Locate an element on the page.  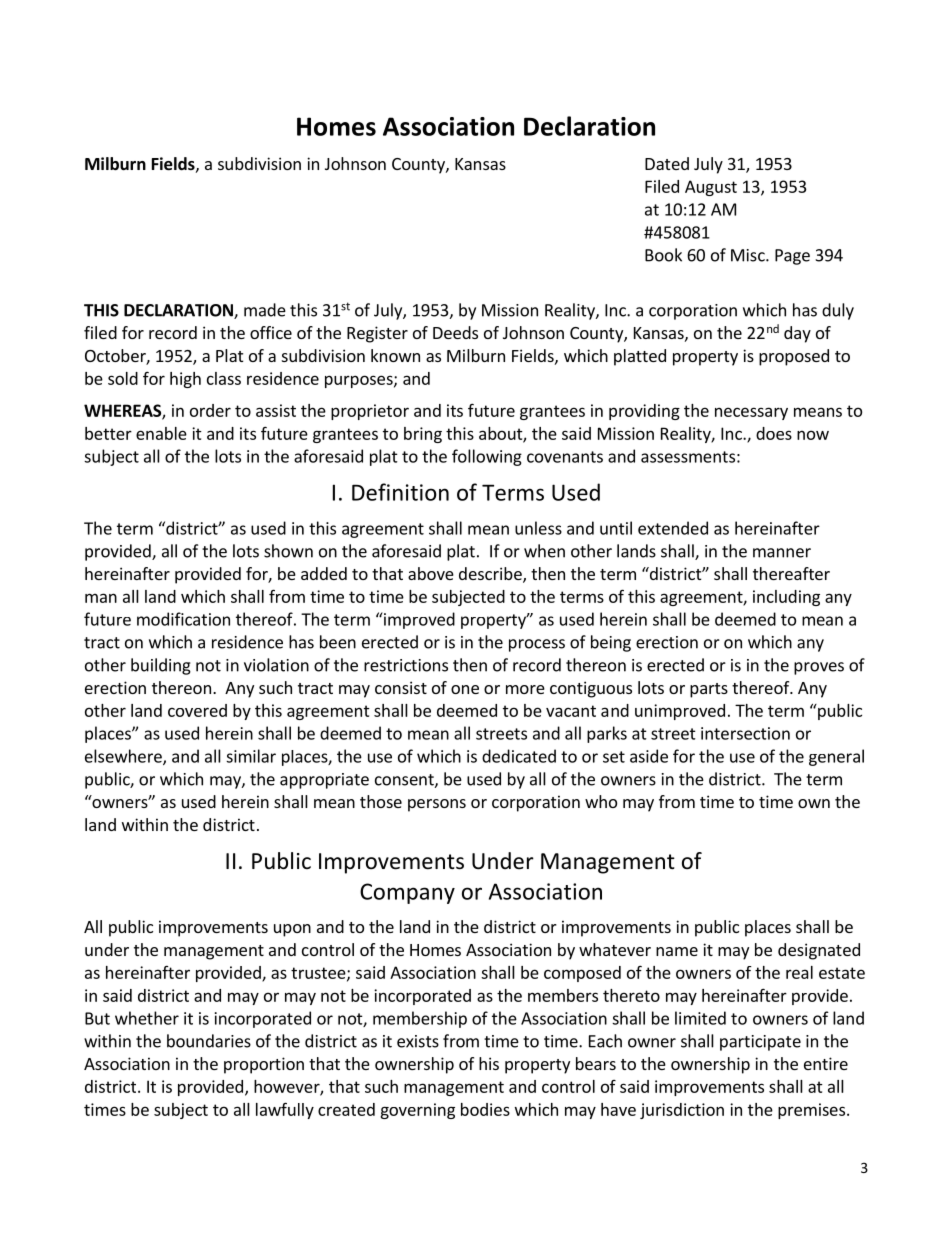
process is located at coordinates (537, 645).
